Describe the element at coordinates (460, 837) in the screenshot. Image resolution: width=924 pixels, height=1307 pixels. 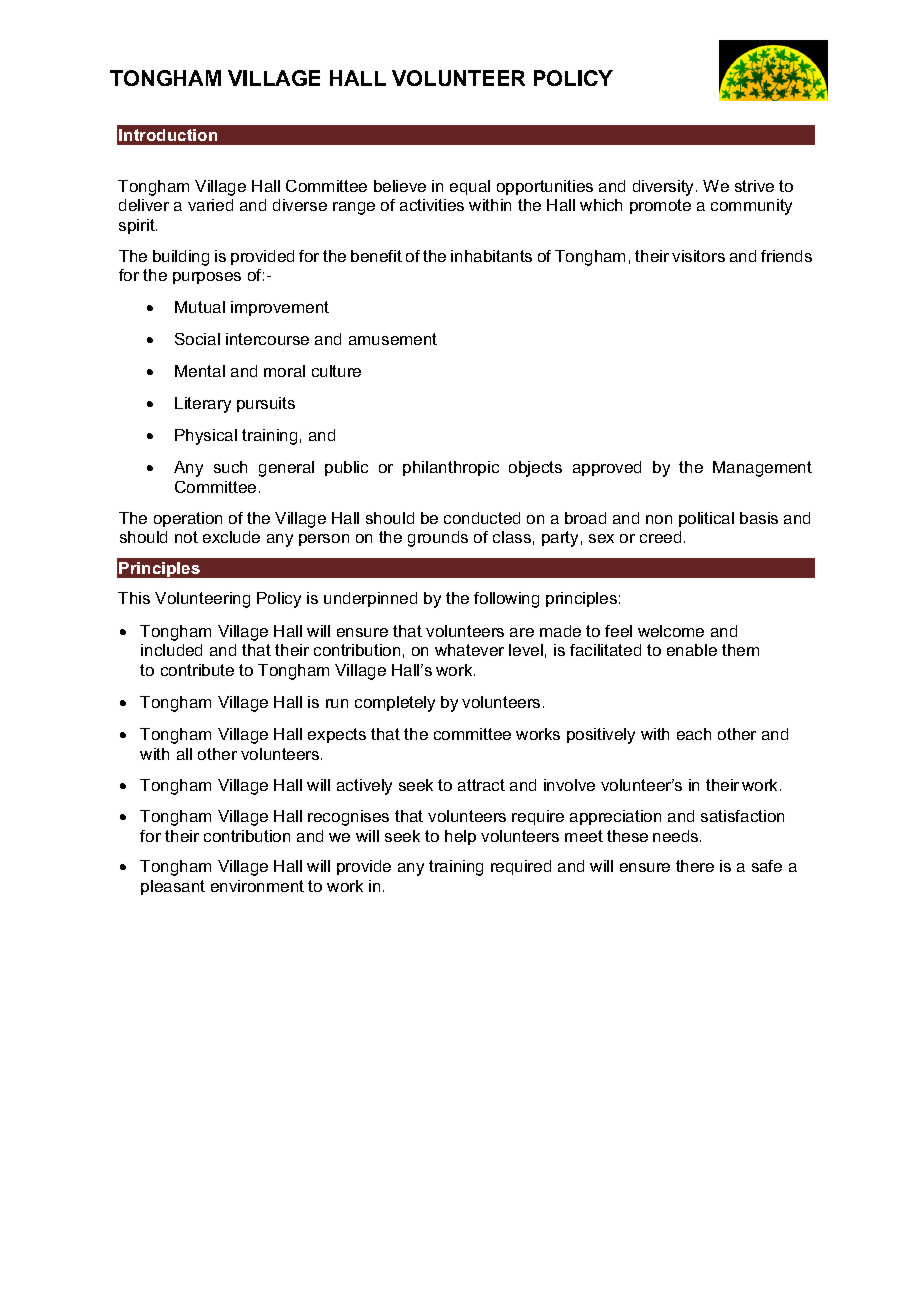
I see `help` at that location.
